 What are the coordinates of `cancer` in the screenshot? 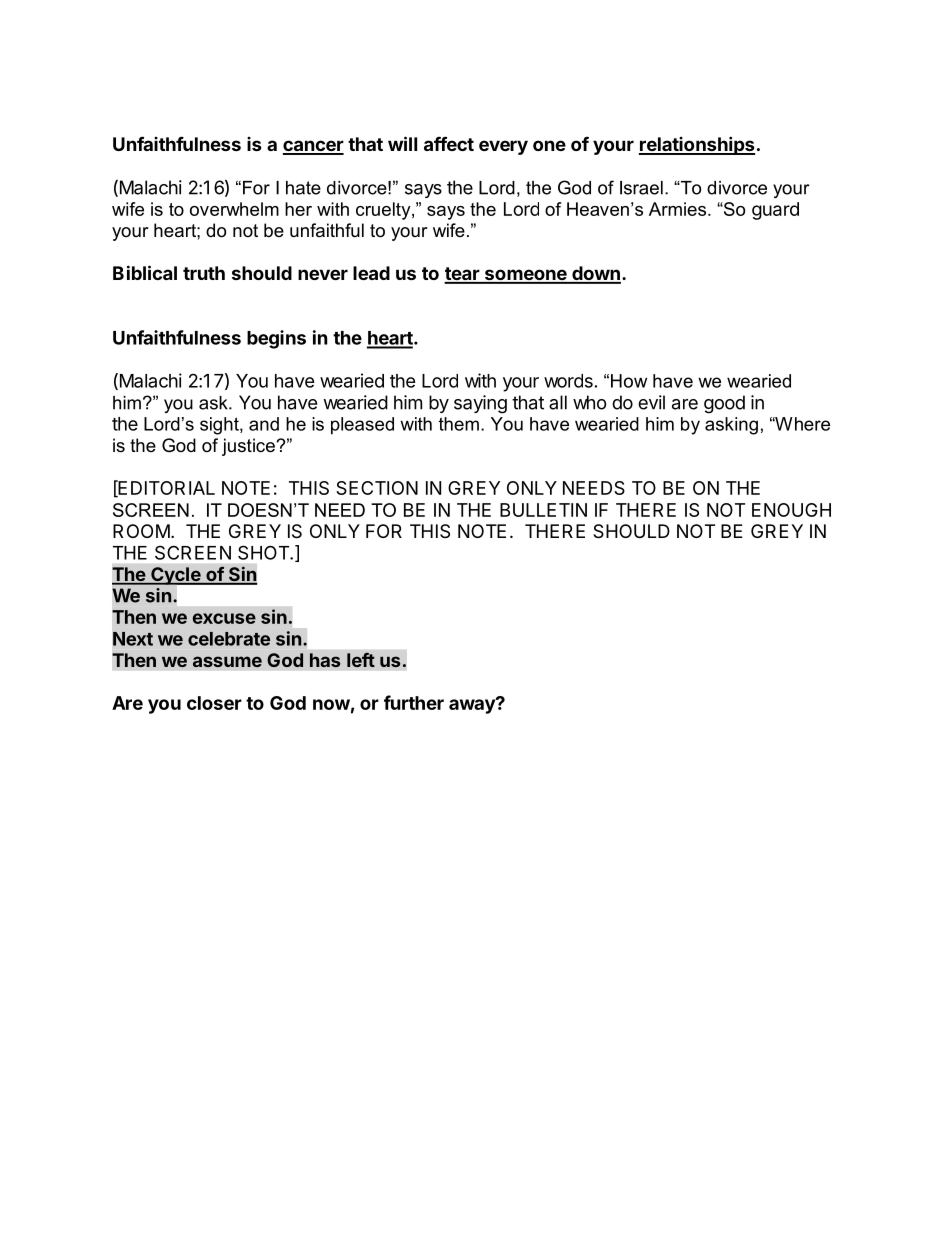 It's located at (313, 147).
